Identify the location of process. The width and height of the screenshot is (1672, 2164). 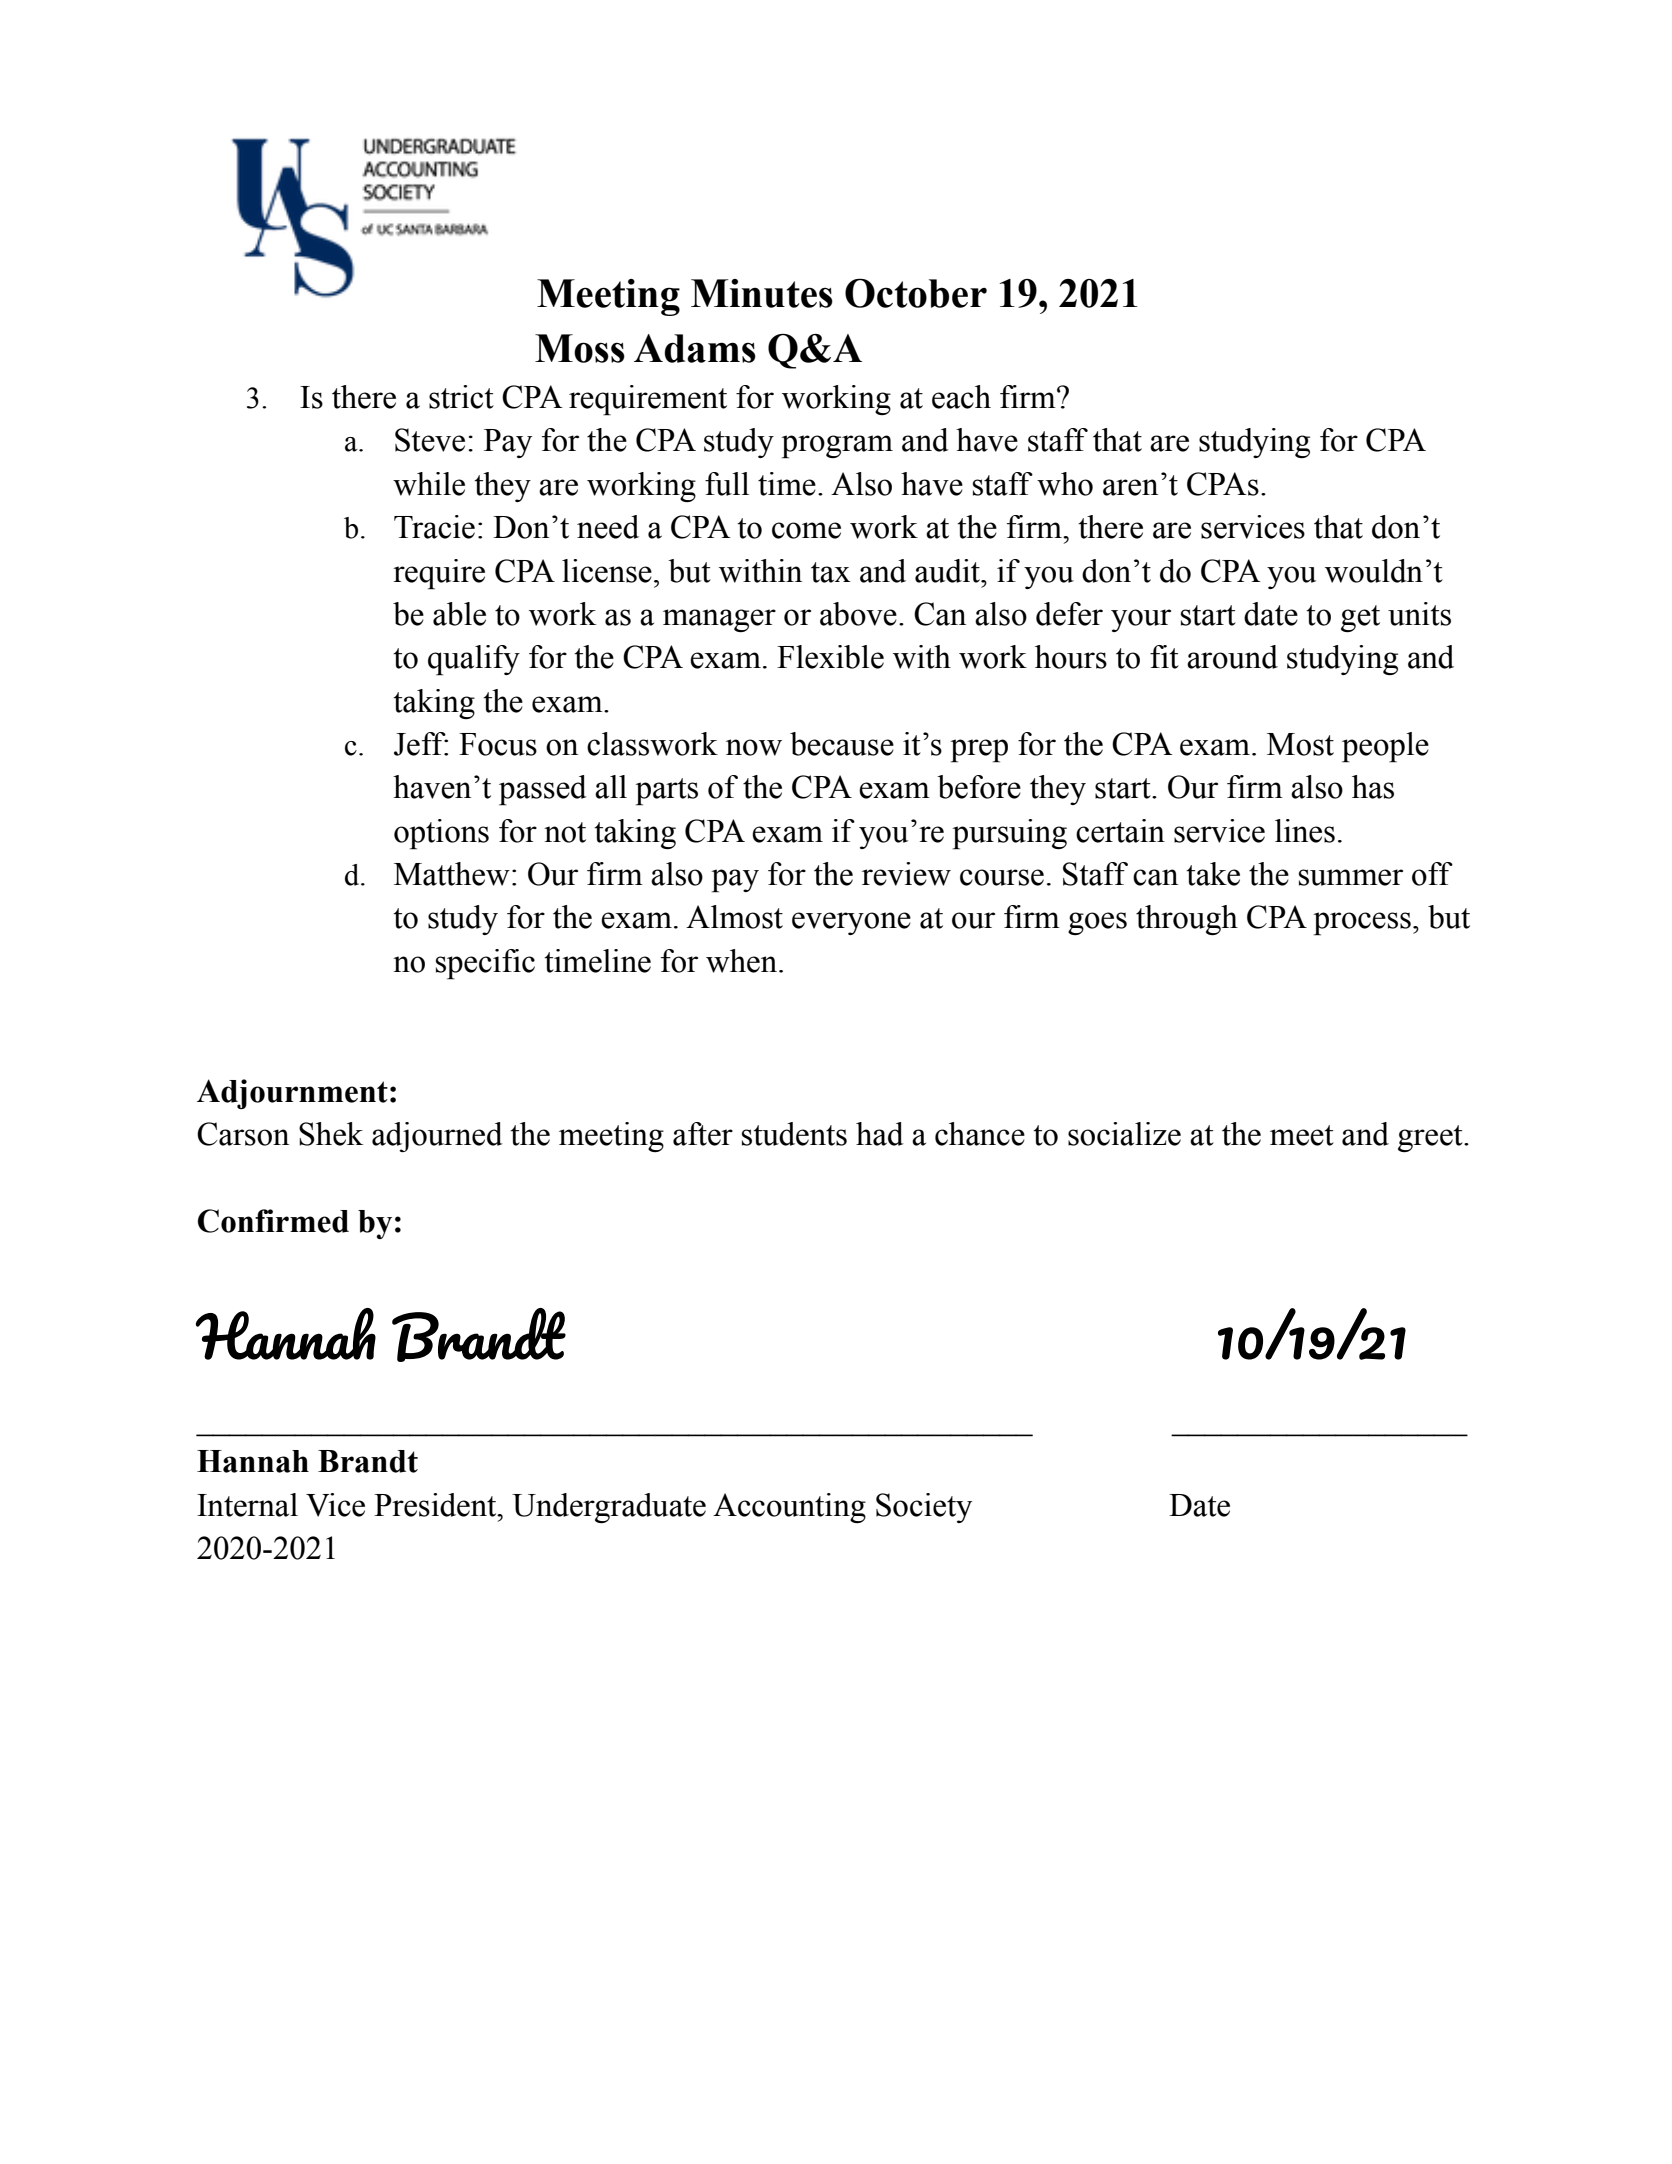
(1362, 924).
